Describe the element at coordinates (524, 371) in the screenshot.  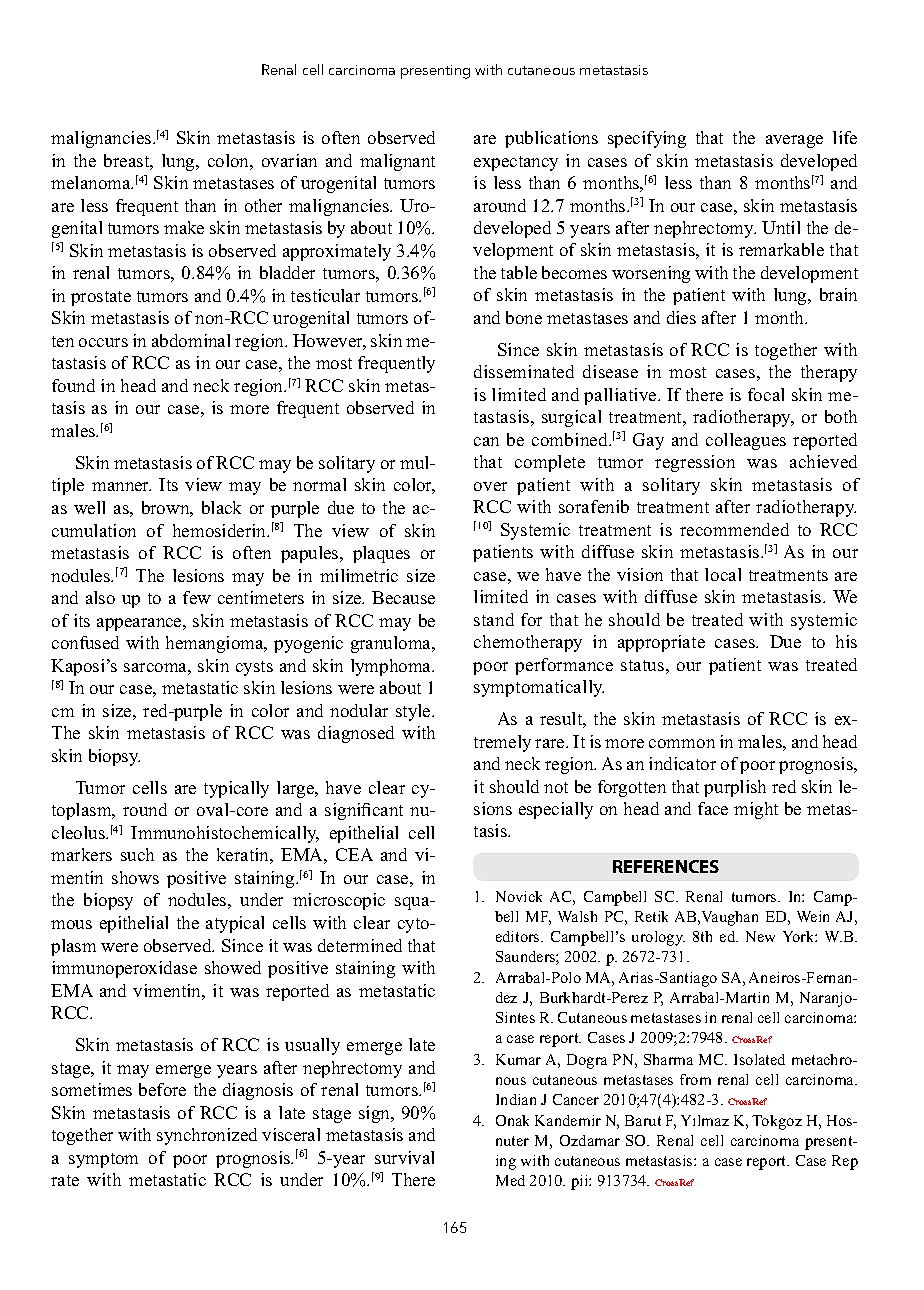
I see `disseminated` at that location.
